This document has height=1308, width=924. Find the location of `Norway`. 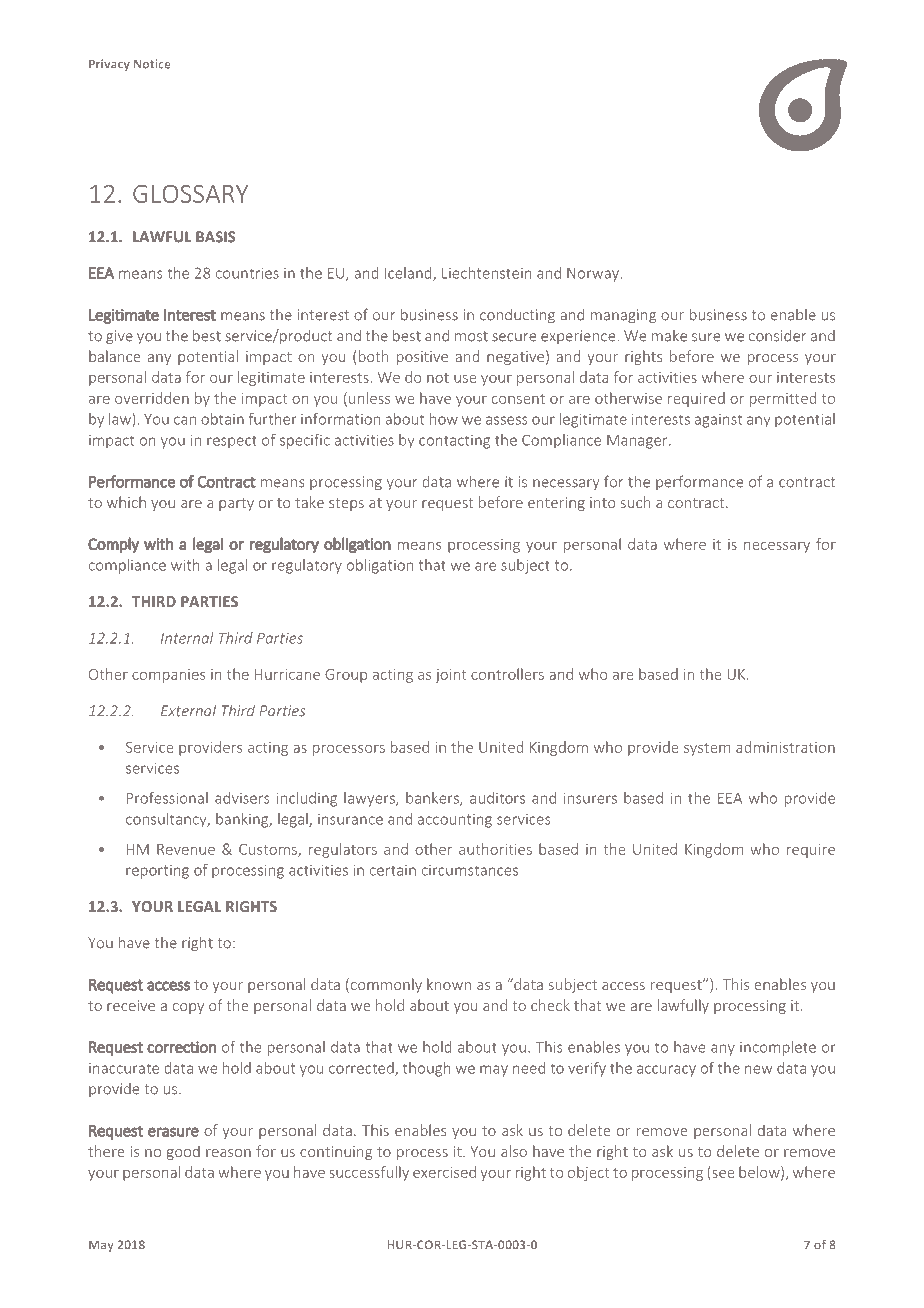

Norway is located at coordinates (594, 274).
